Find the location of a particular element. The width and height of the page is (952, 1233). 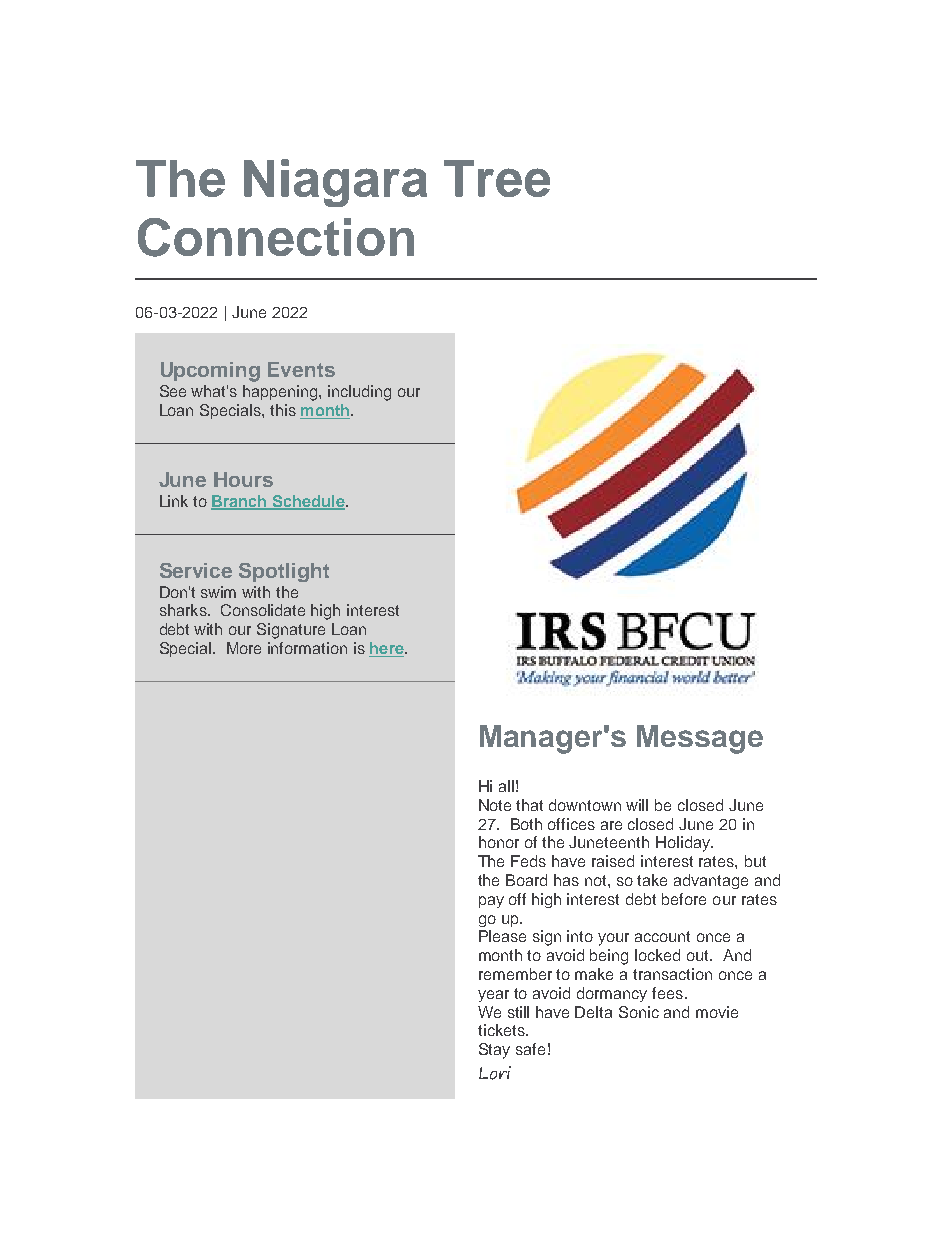

Hours is located at coordinates (243, 479).
